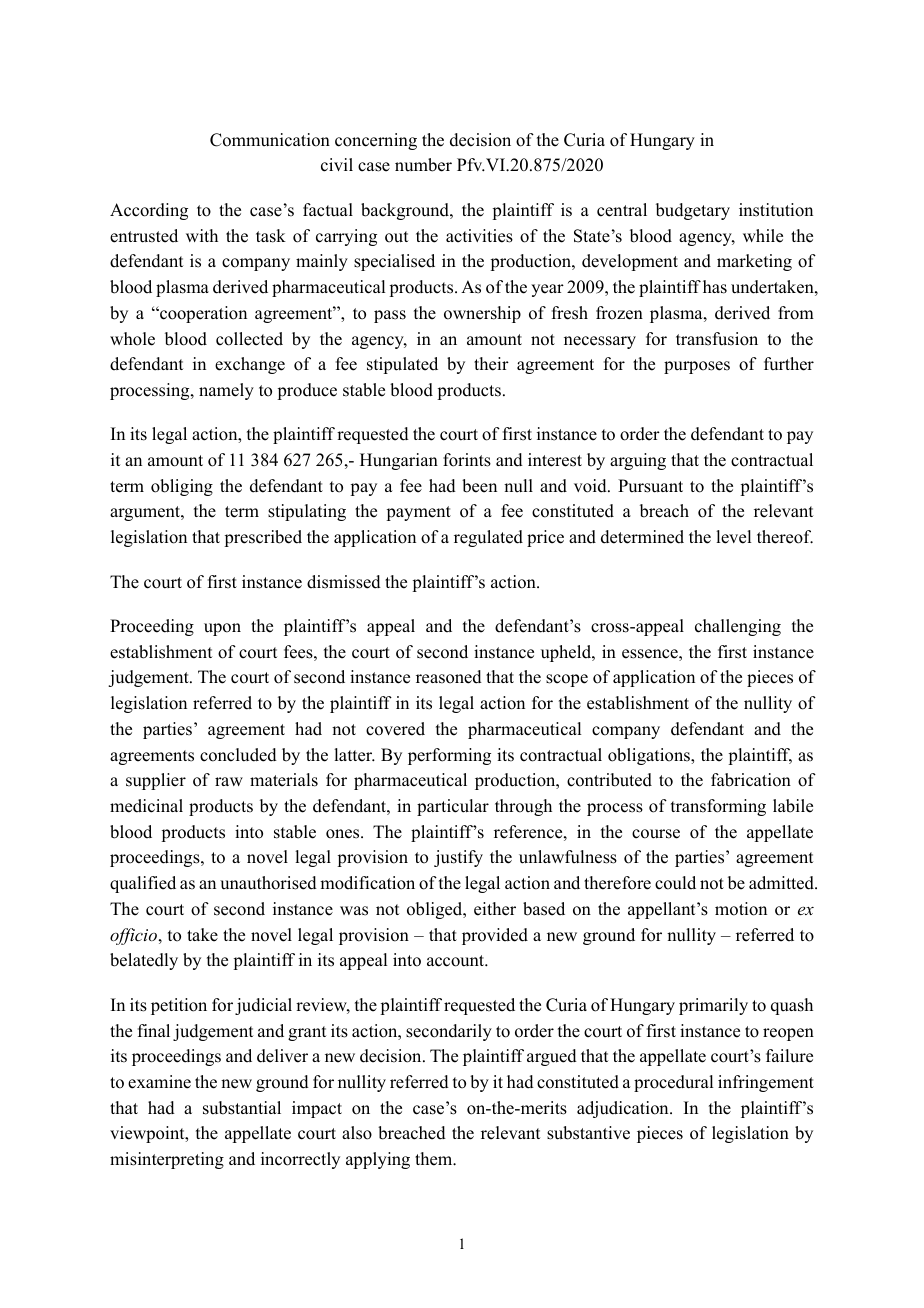  What do you see at coordinates (449, 677) in the page?
I see `reasoned` at bounding box center [449, 677].
